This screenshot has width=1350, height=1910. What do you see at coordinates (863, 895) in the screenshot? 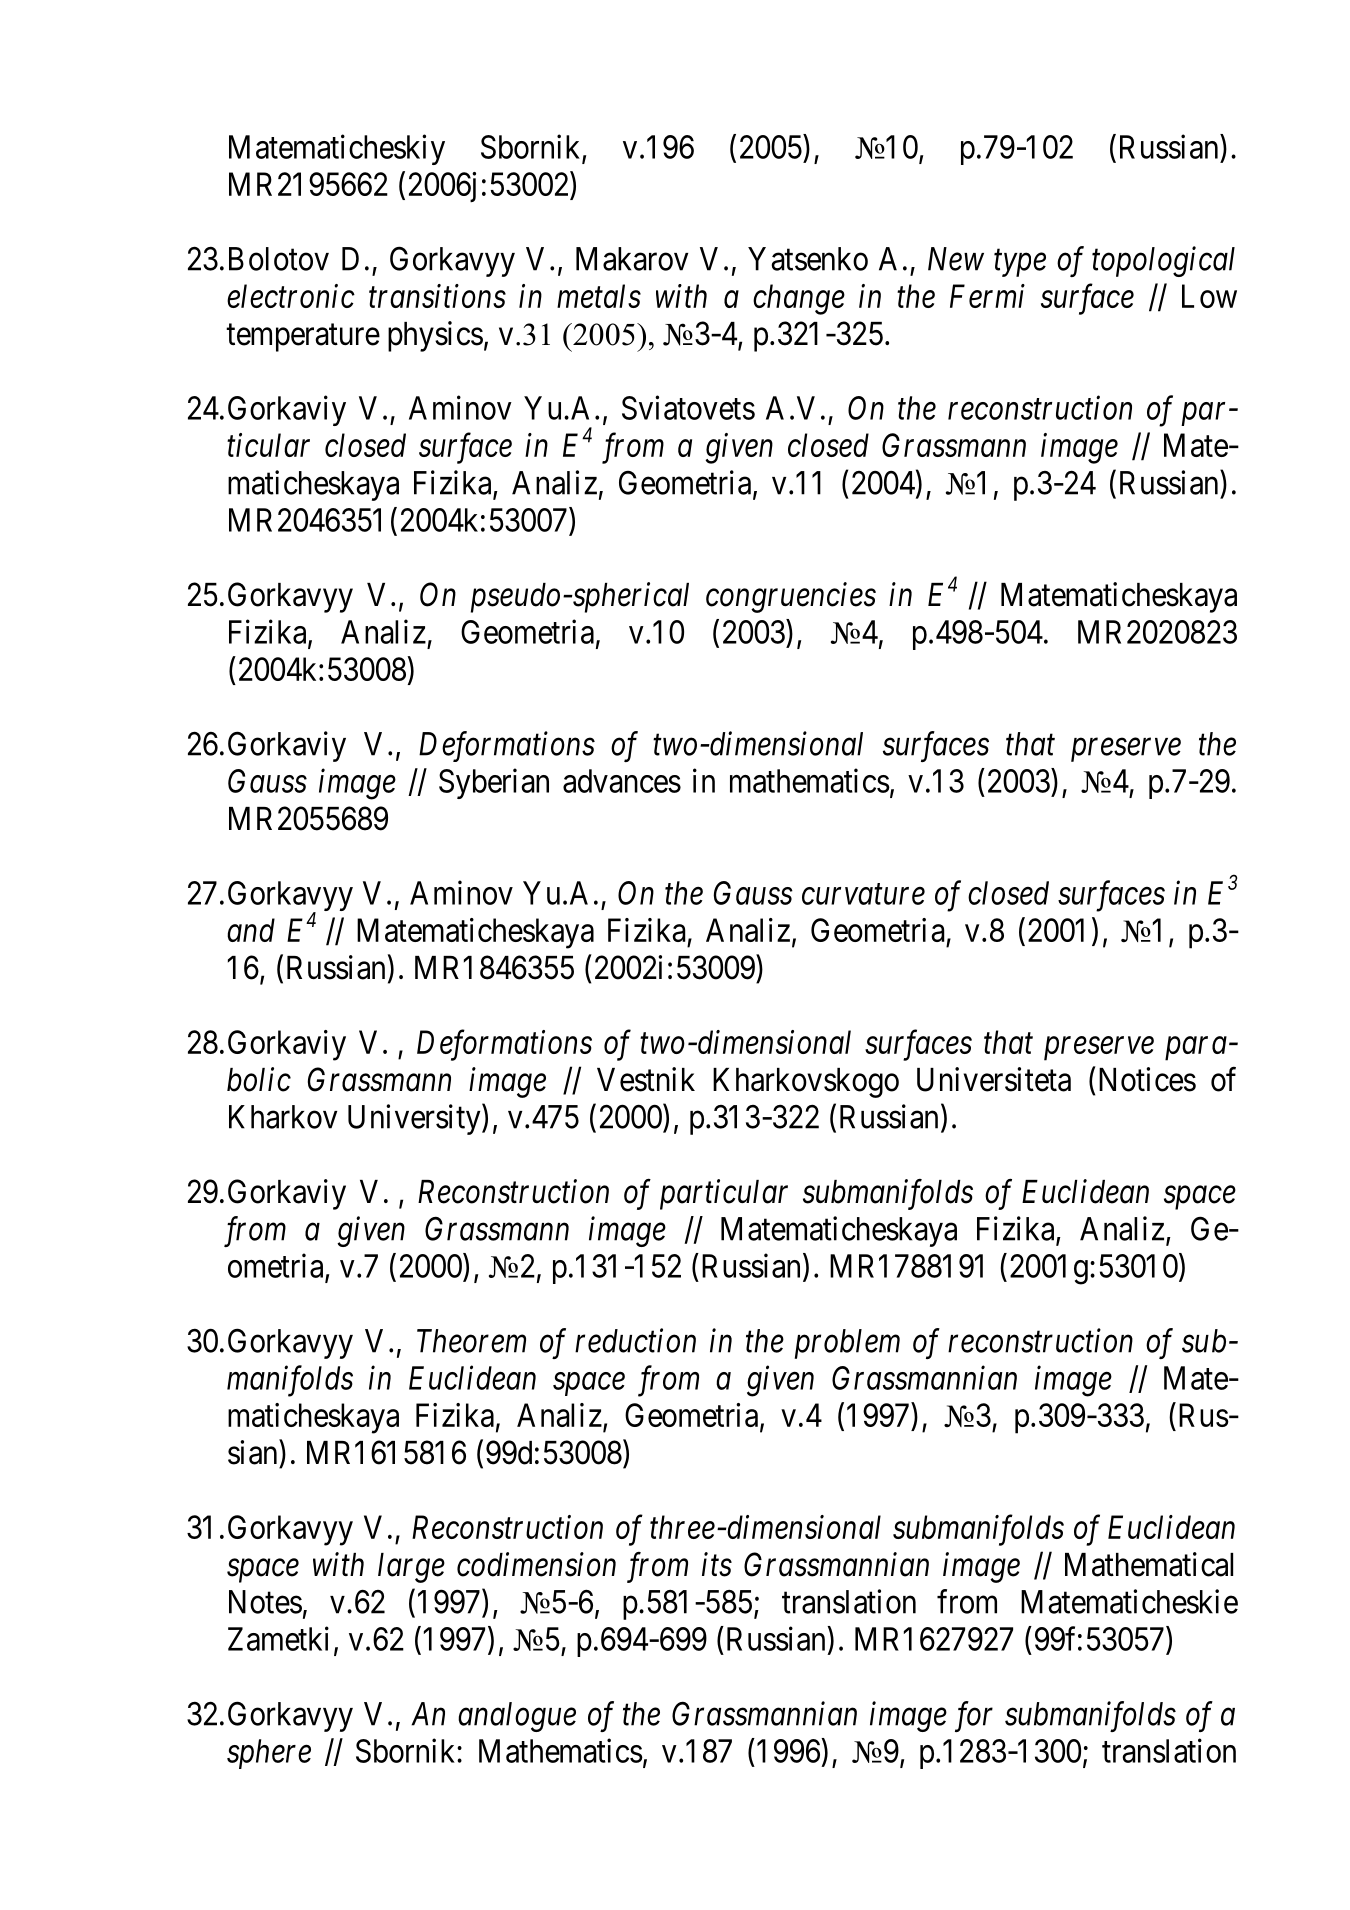
I see `curvature` at bounding box center [863, 895].
